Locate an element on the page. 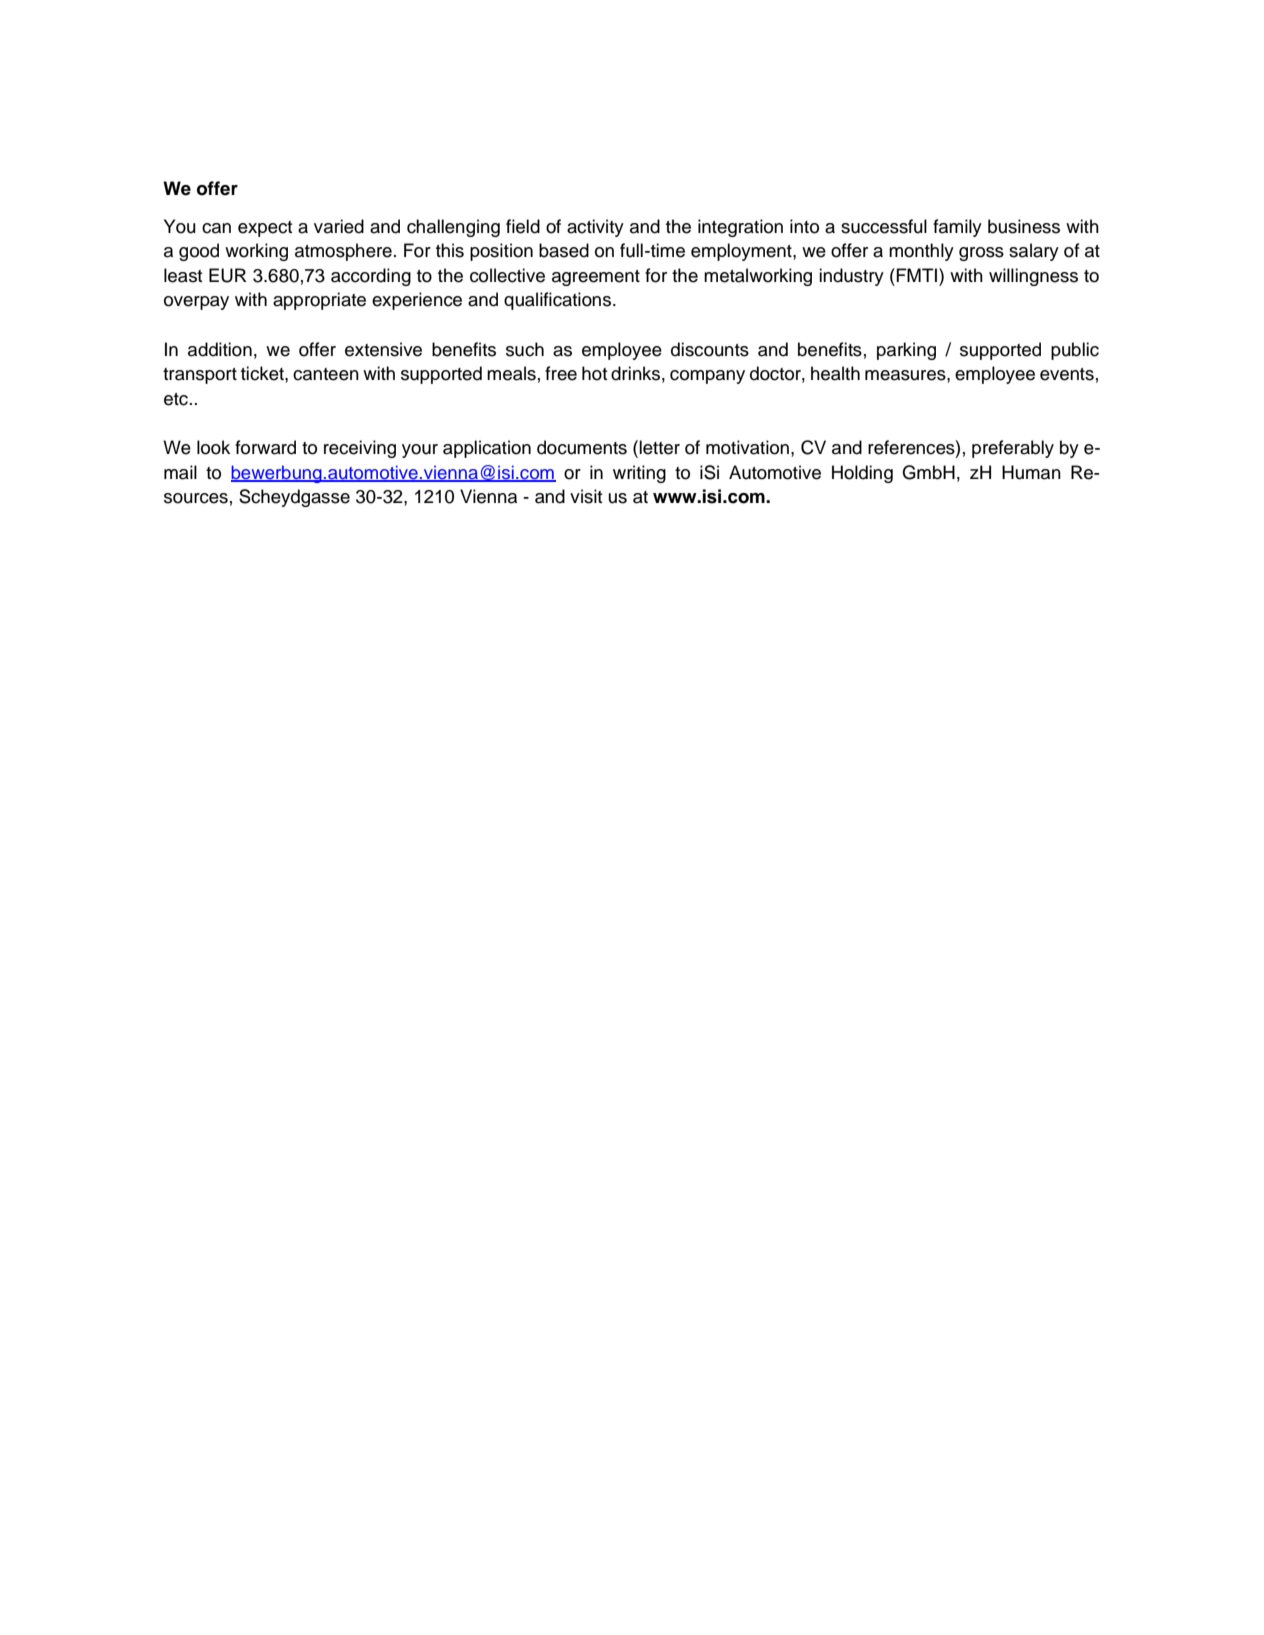 The image size is (1264, 1635). hot is located at coordinates (595, 373).
